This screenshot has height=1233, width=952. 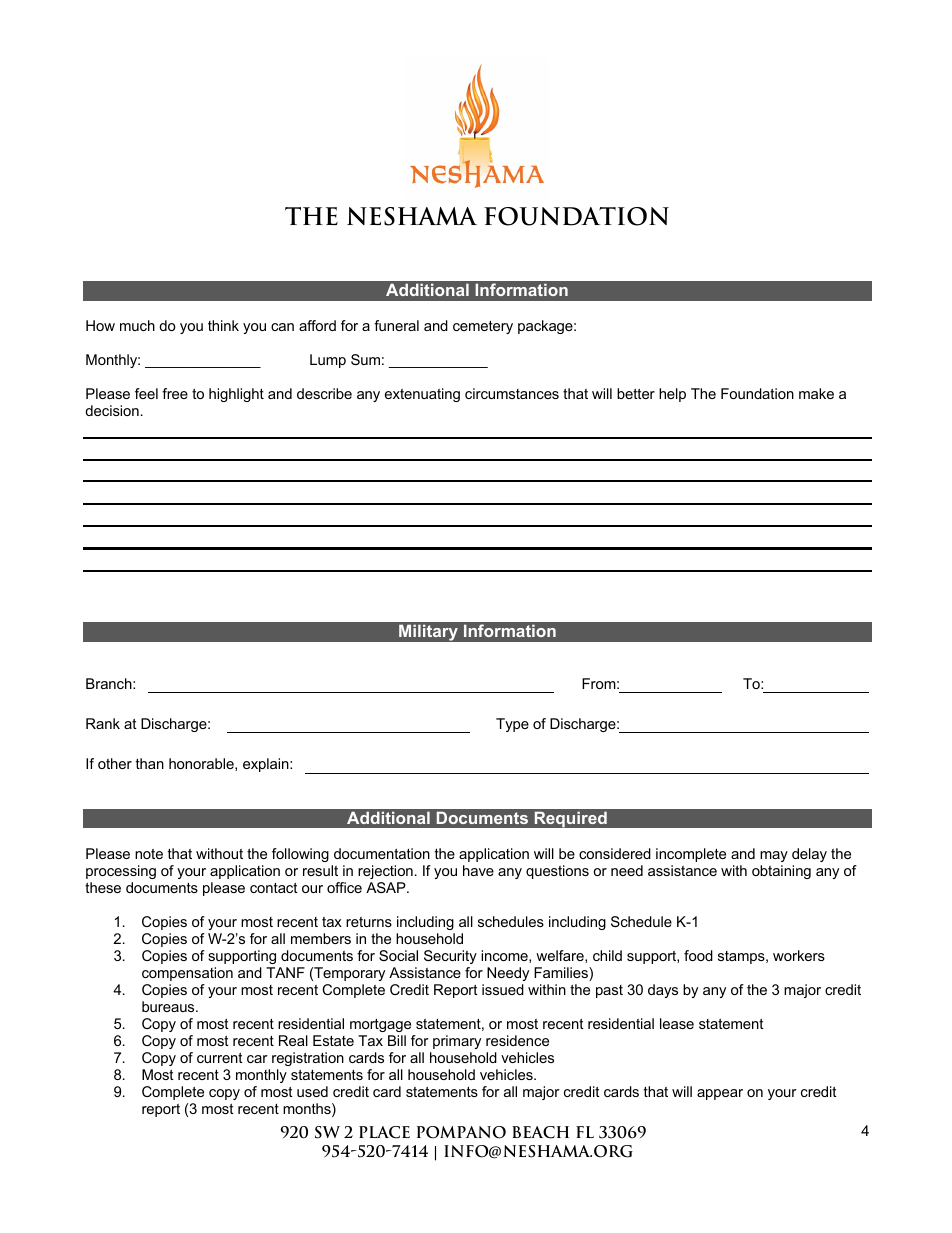 I want to click on than, so click(x=150, y=763).
